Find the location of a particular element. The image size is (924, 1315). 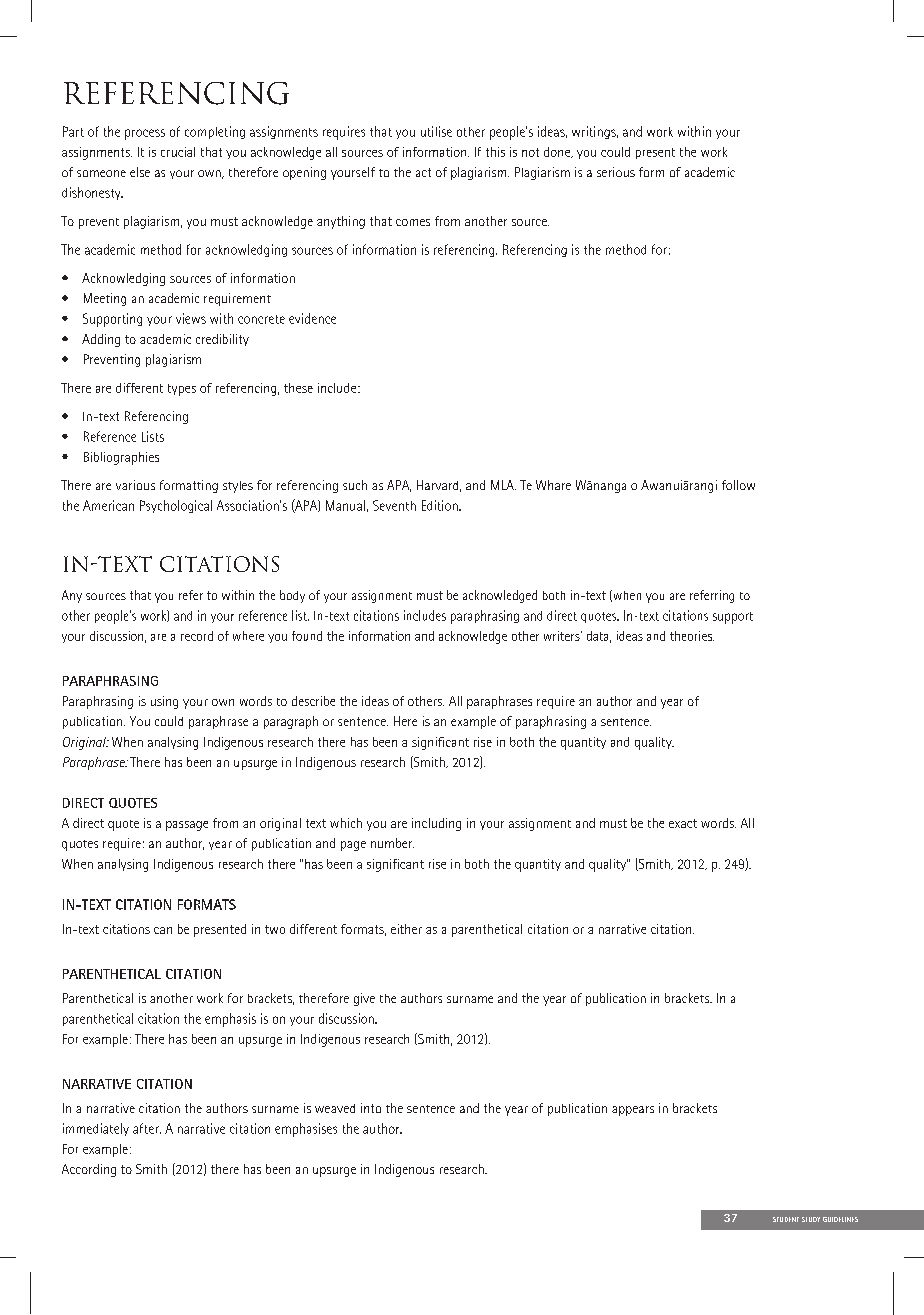

According is located at coordinates (89, 1170).
